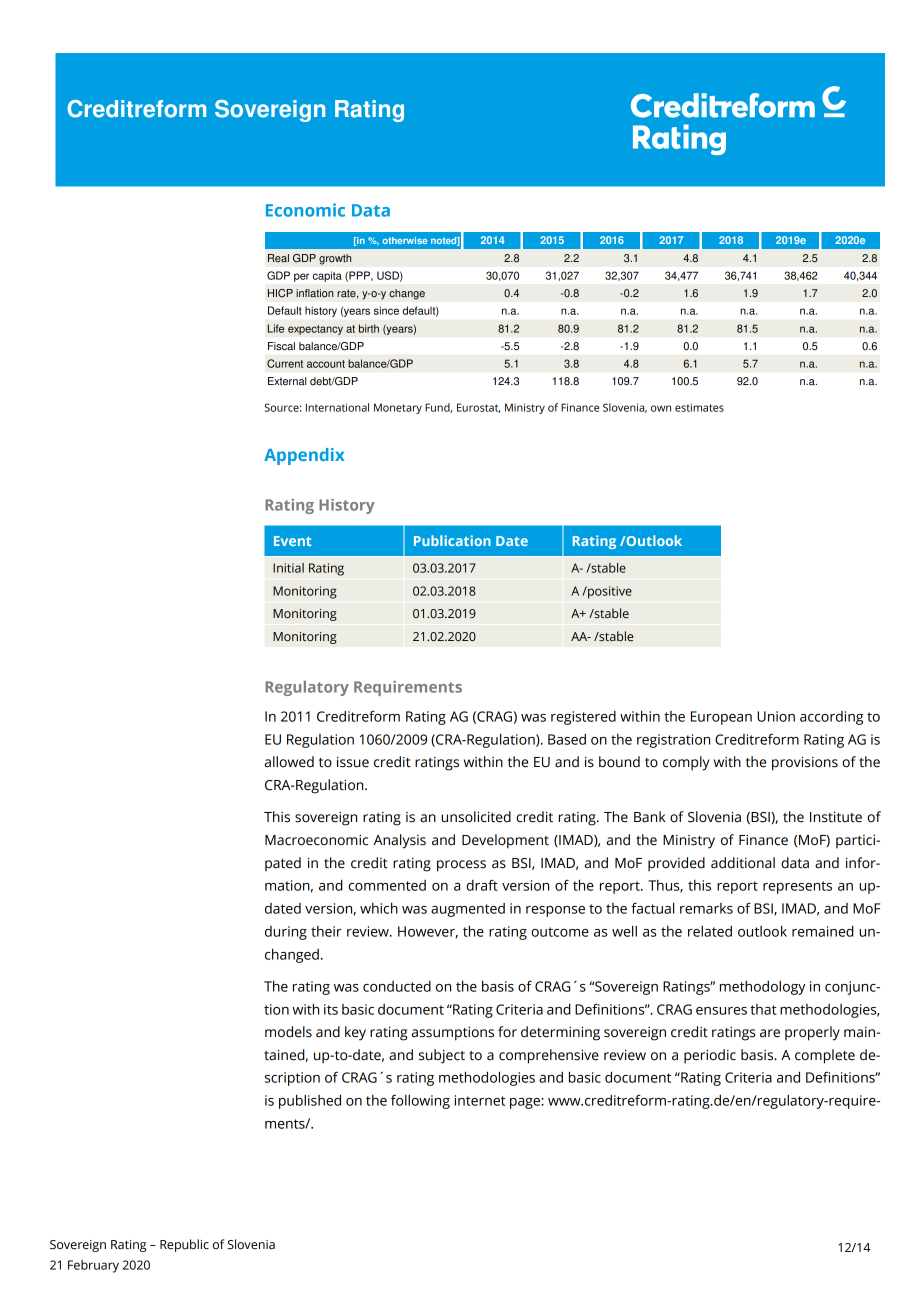  What do you see at coordinates (721, 718) in the screenshot?
I see `European` at bounding box center [721, 718].
